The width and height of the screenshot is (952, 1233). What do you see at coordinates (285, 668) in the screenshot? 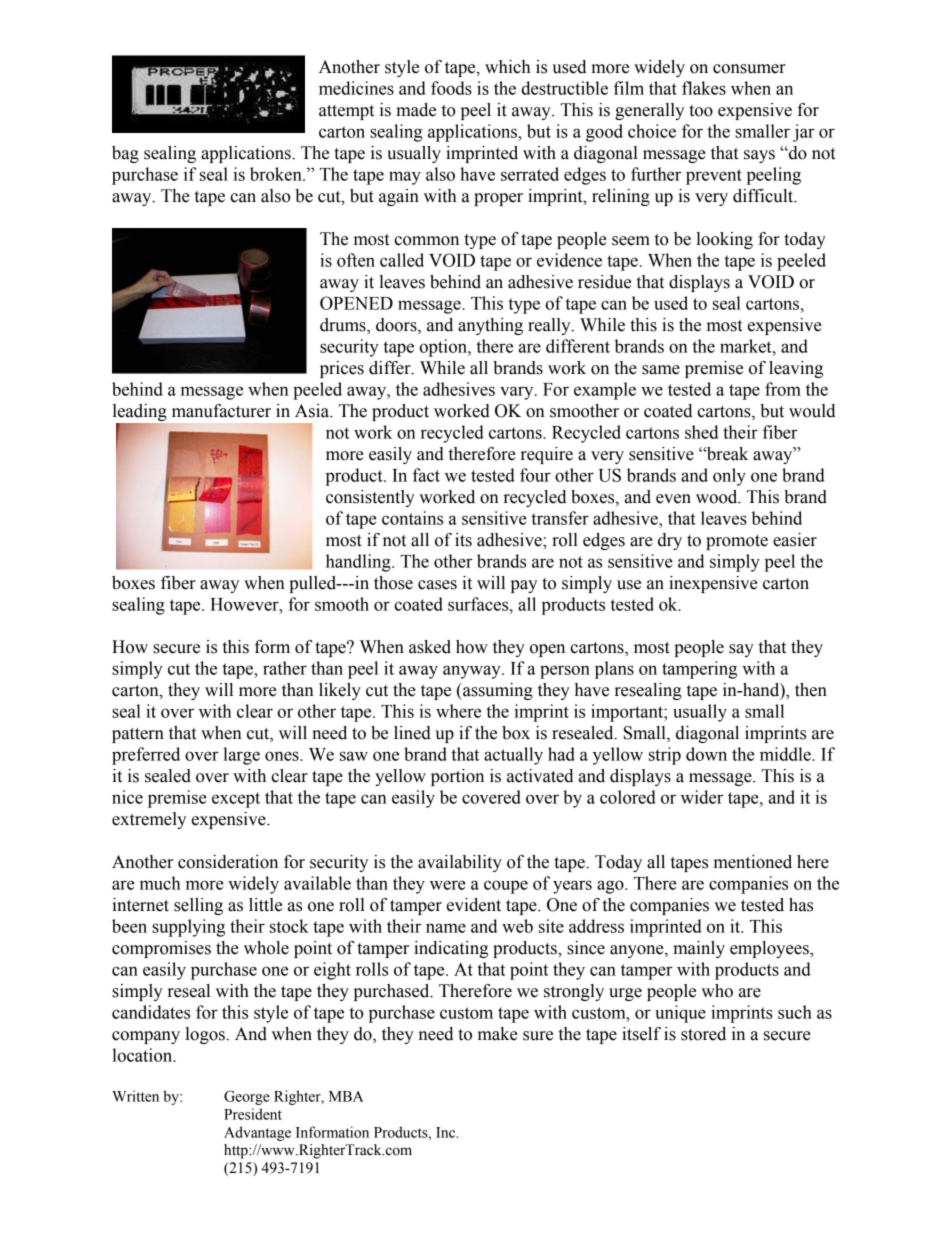
I see `rather` at bounding box center [285, 668].
